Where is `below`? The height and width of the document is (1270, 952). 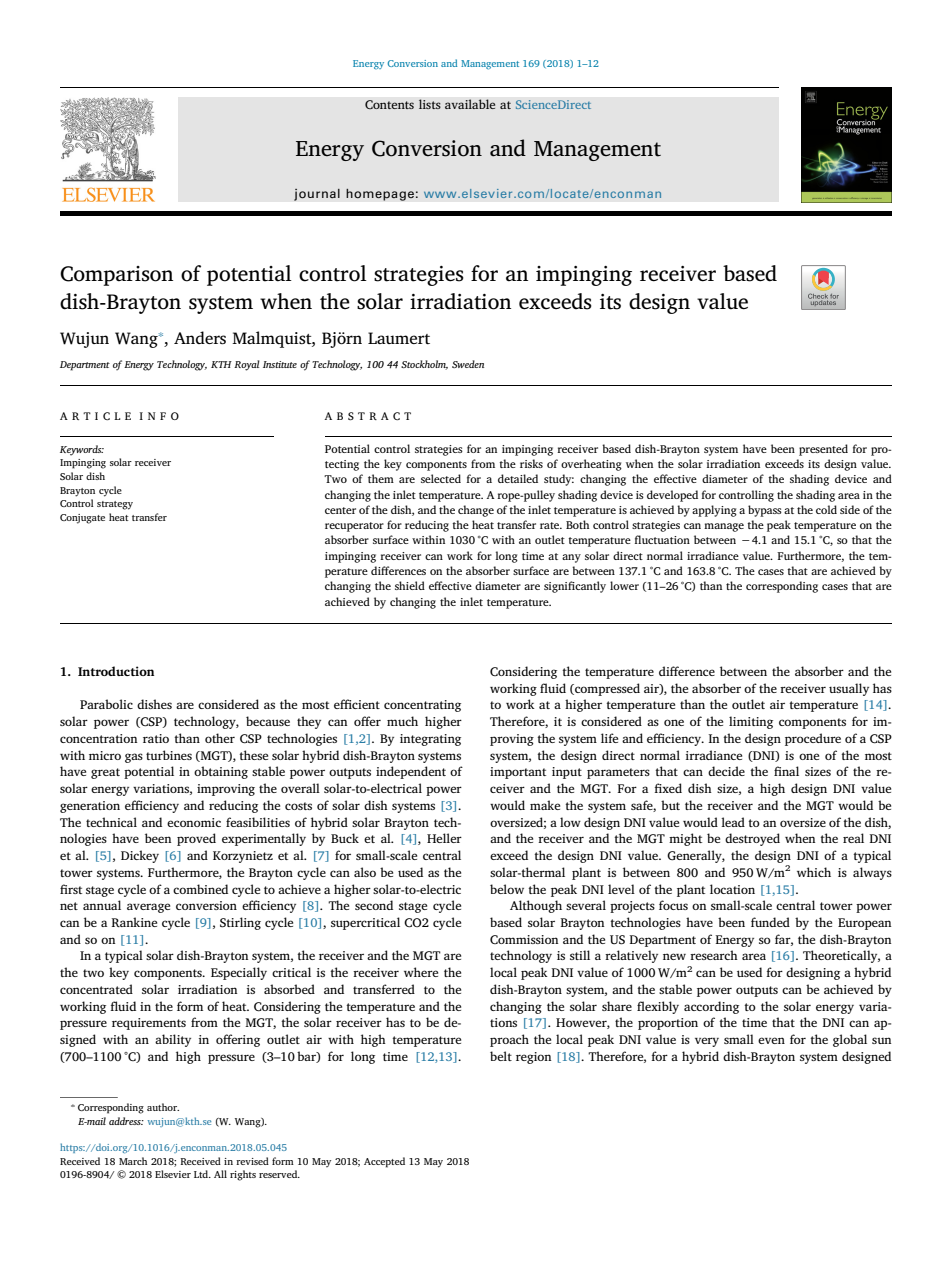 below is located at coordinates (507, 889).
